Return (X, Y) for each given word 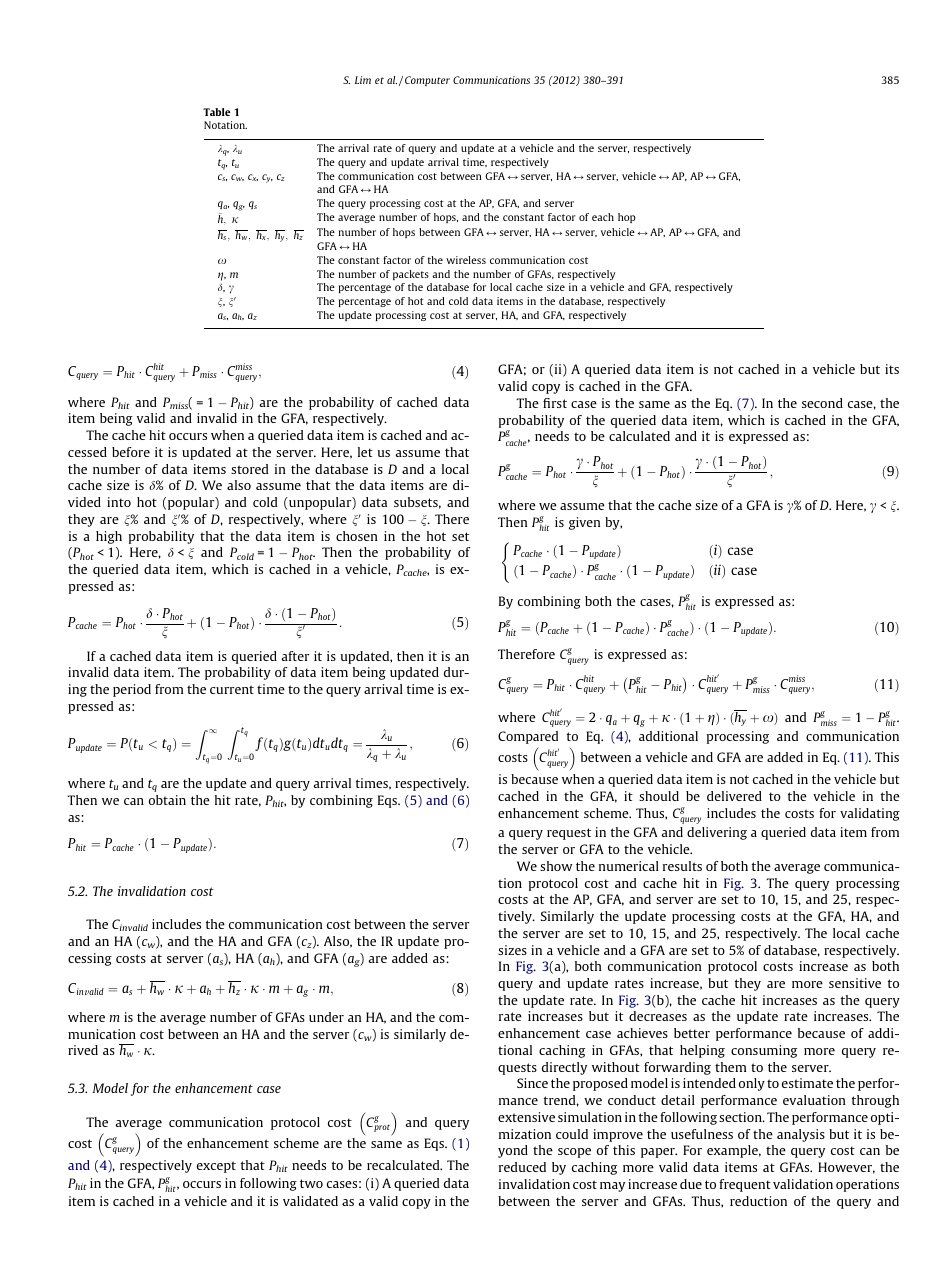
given (584, 523)
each (603, 217)
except (216, 1167)
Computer (427, 81)
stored (250, 469)
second (822, 403)
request (569, 834)
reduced (522, 1167)
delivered (734, 796)
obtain (167, 800)
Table (216, 112)
